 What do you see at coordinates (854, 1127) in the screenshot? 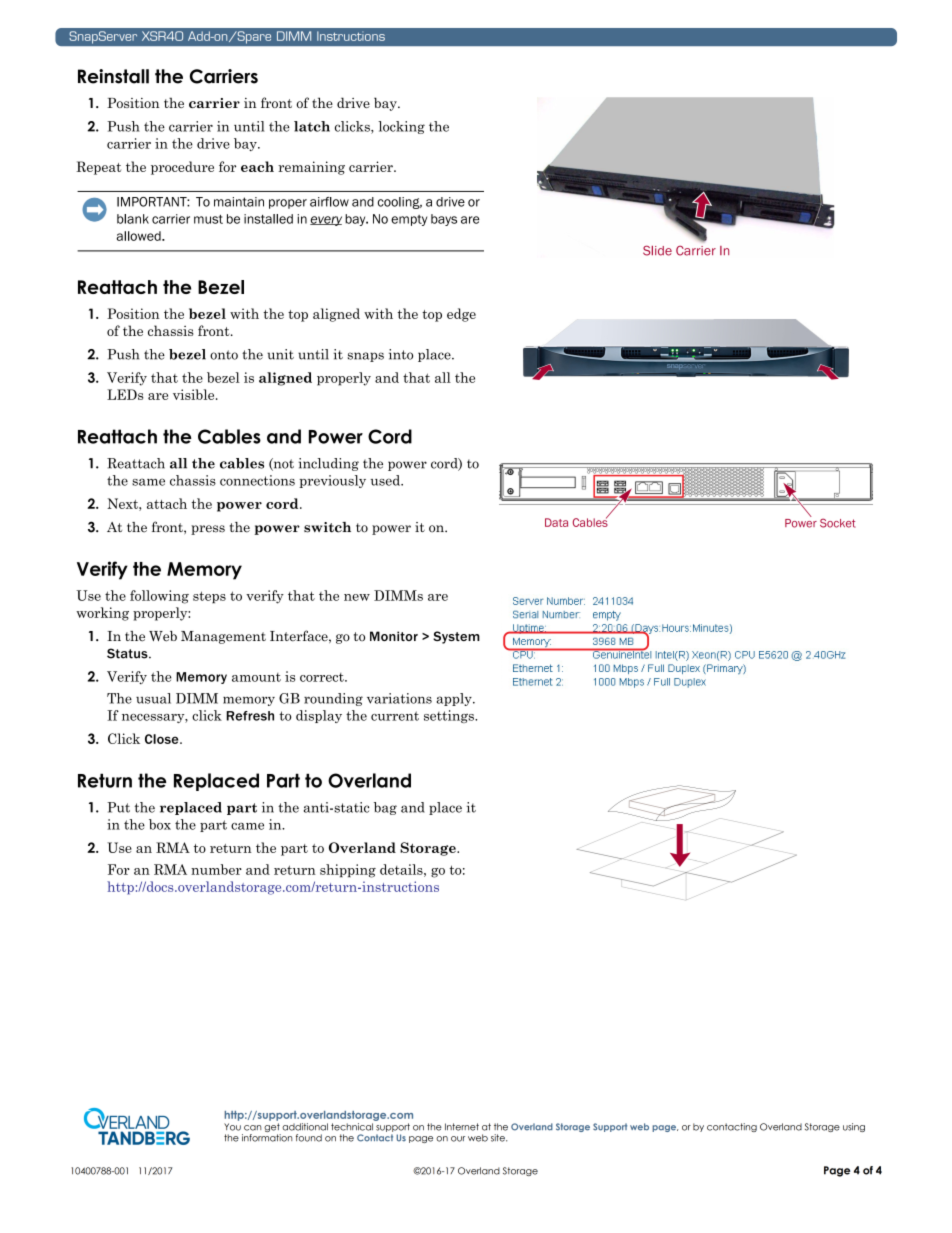
I see `using` at bounding box center [854, 1127].
